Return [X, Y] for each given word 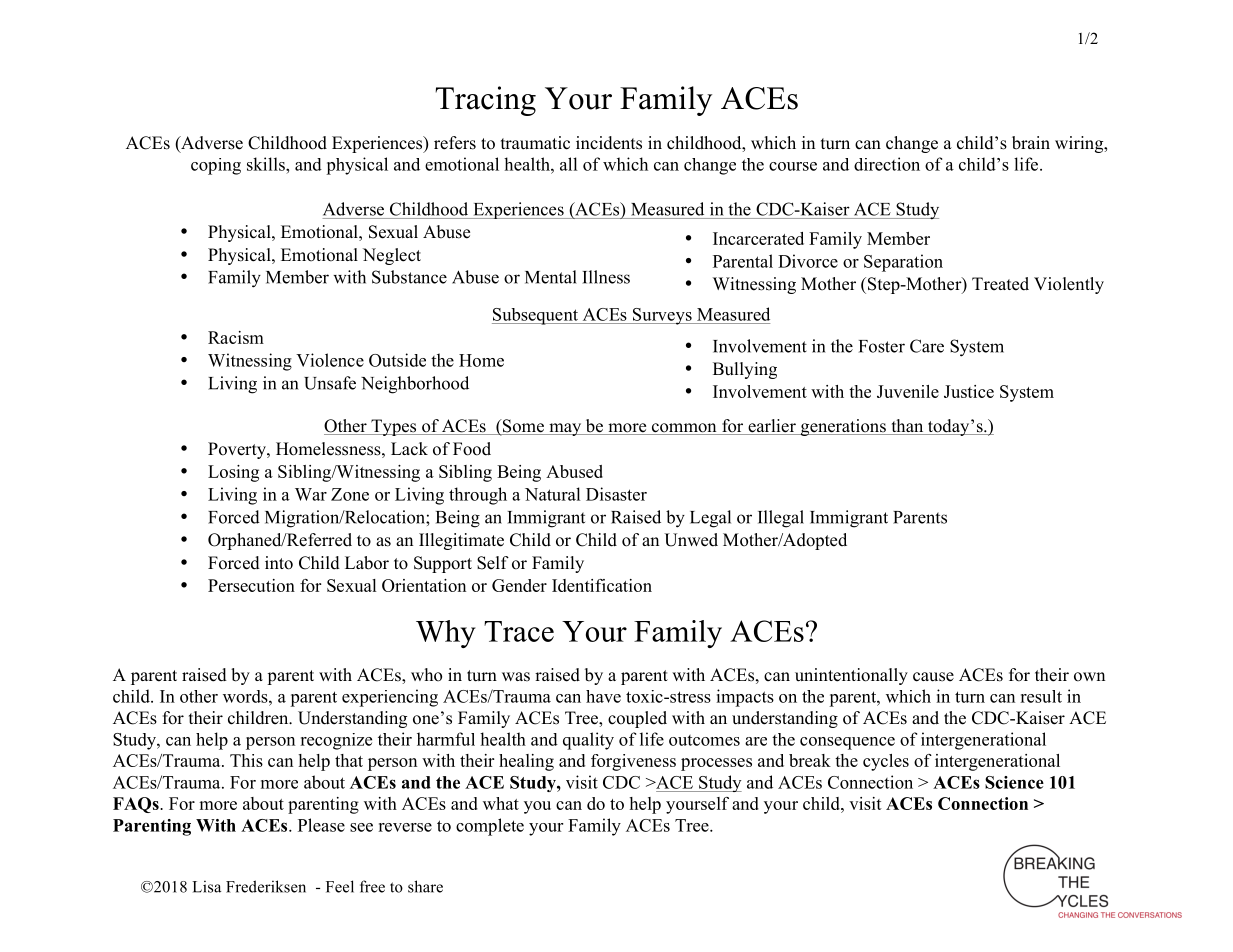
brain [1031, 143]
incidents [609, 143]
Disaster [616, 494]
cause [933, 677]
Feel [340, 886]
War [311, 494]
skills [267, 164]
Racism [236, 337]
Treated [1000, 284]
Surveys [662, 316]
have [603, 696]
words [246, 696]
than [907, 425]
